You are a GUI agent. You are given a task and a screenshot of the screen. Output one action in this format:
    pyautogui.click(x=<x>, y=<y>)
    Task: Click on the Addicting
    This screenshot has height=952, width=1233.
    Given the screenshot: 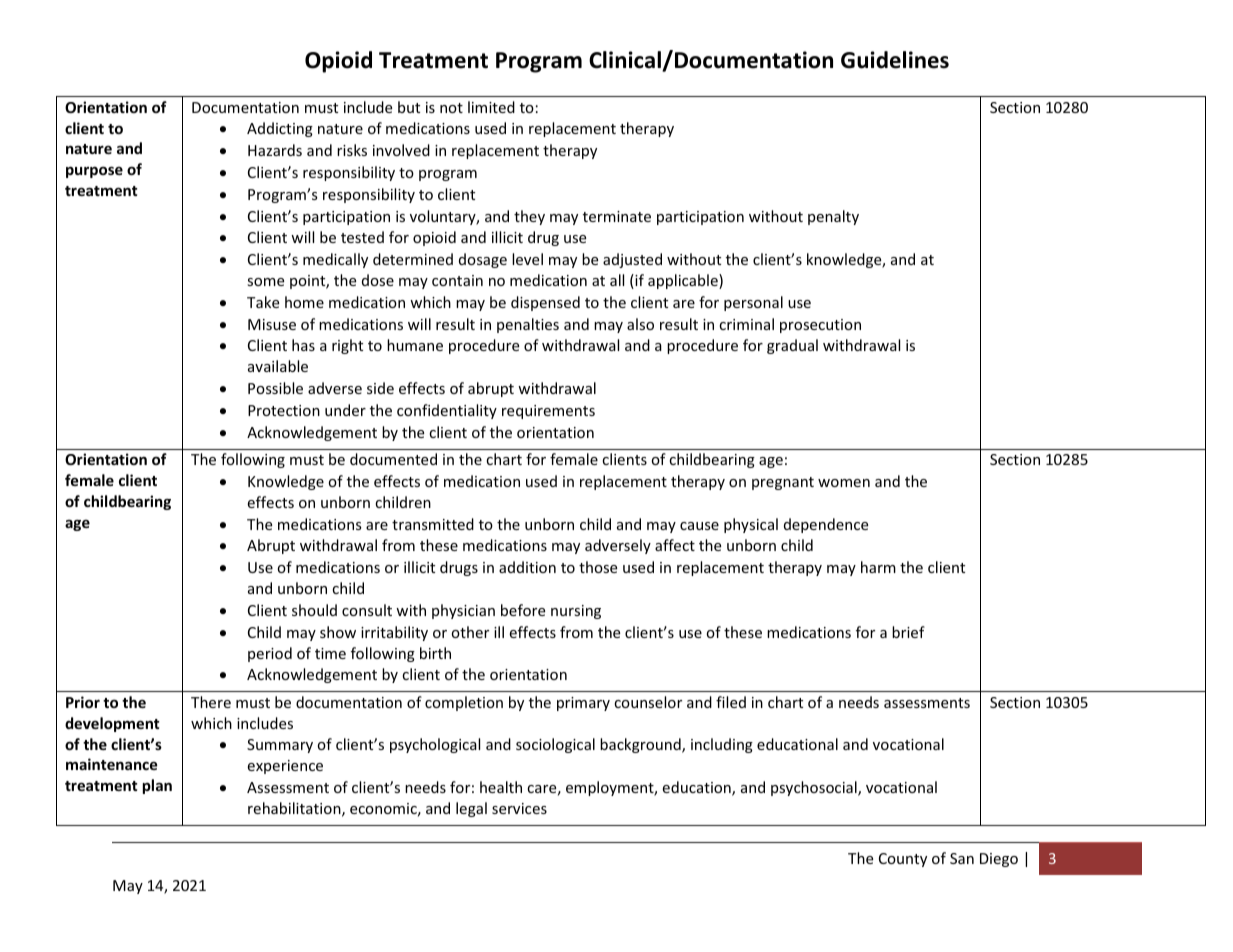 What is the action you would take?
    pyautogui.click(x=280, y=129)
